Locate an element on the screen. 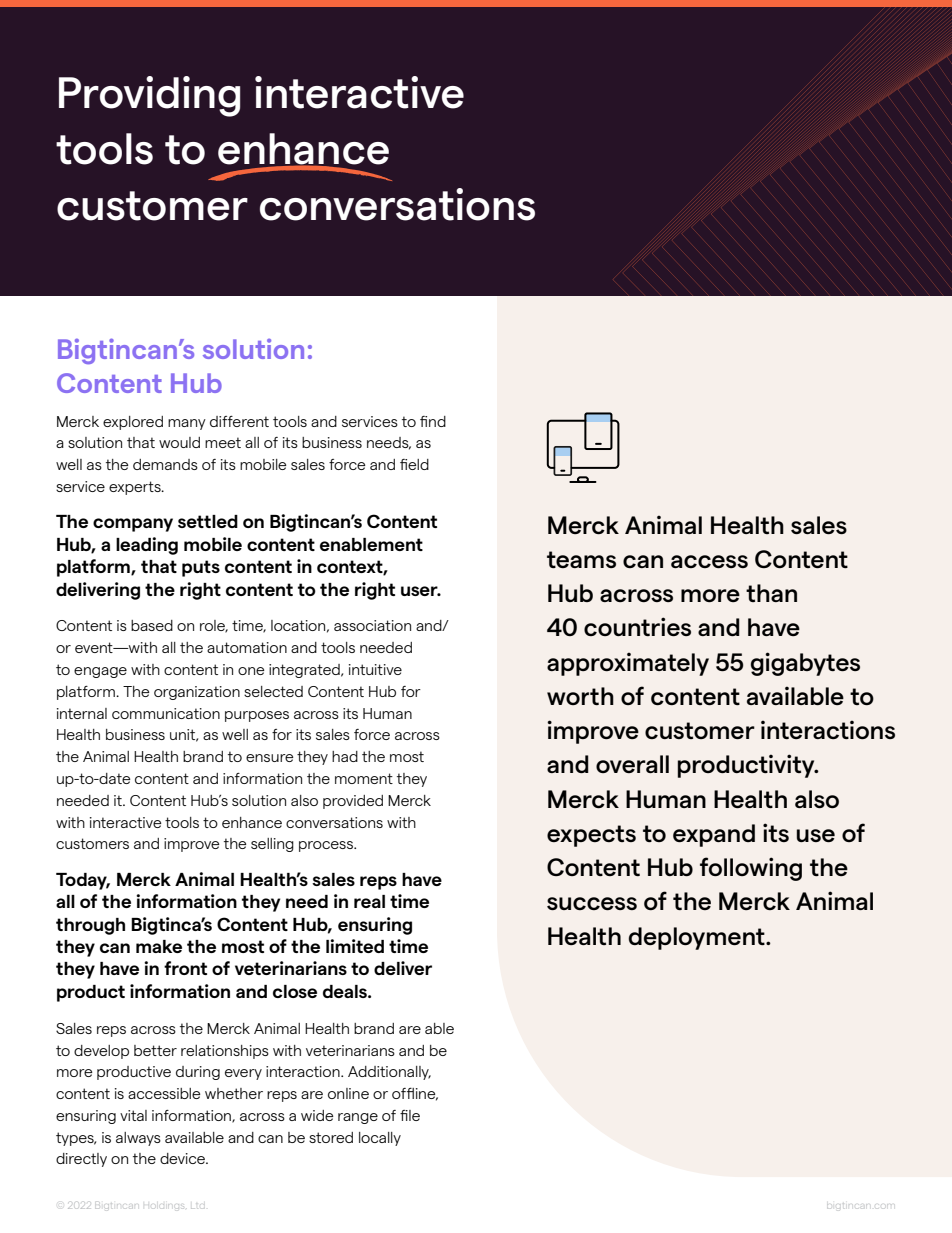 This screenshot has height=1233, width=952. Providing is located at coordinates (149, 96).
